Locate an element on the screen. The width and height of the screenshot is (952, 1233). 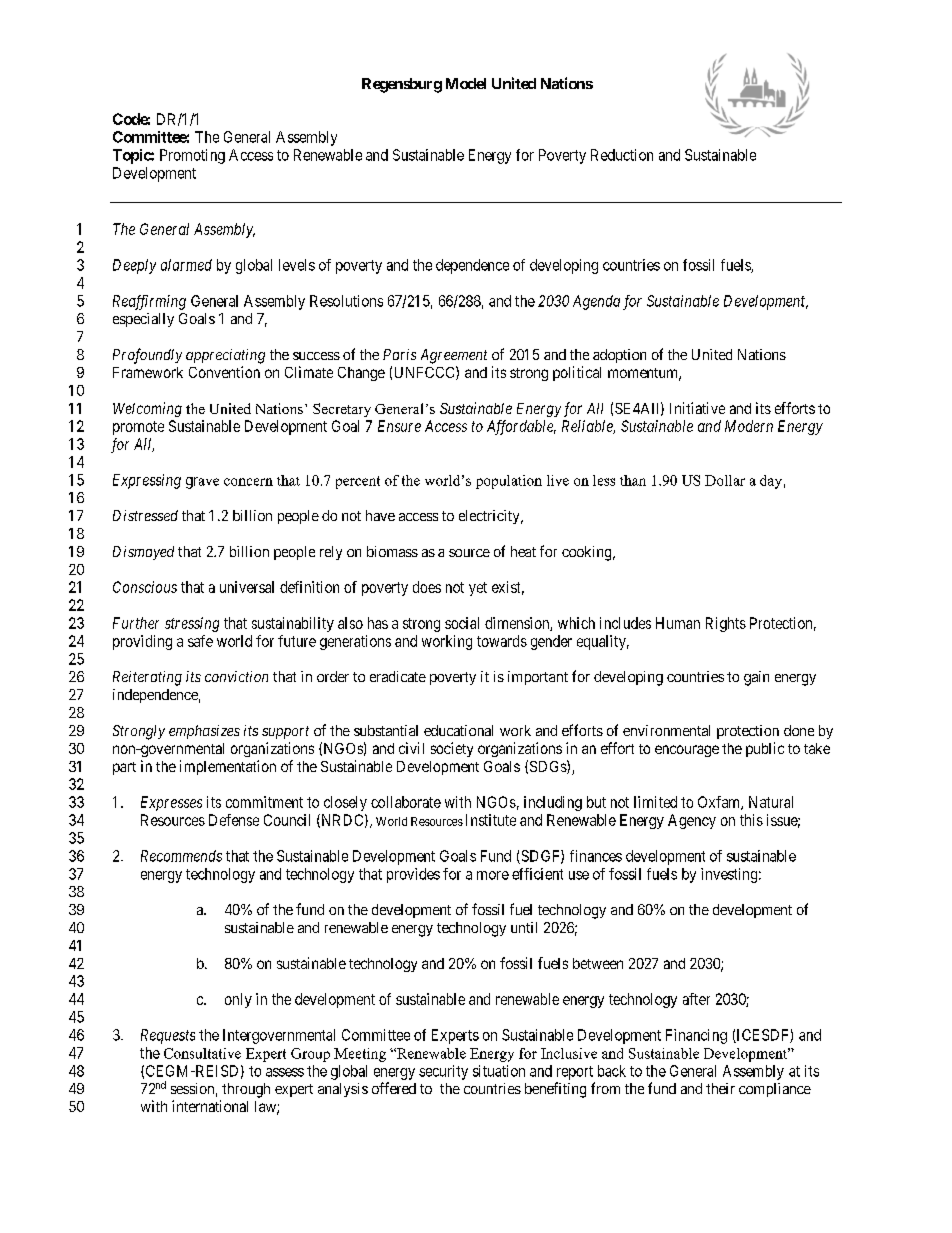
implementation is located at coordinates (228, 767).
